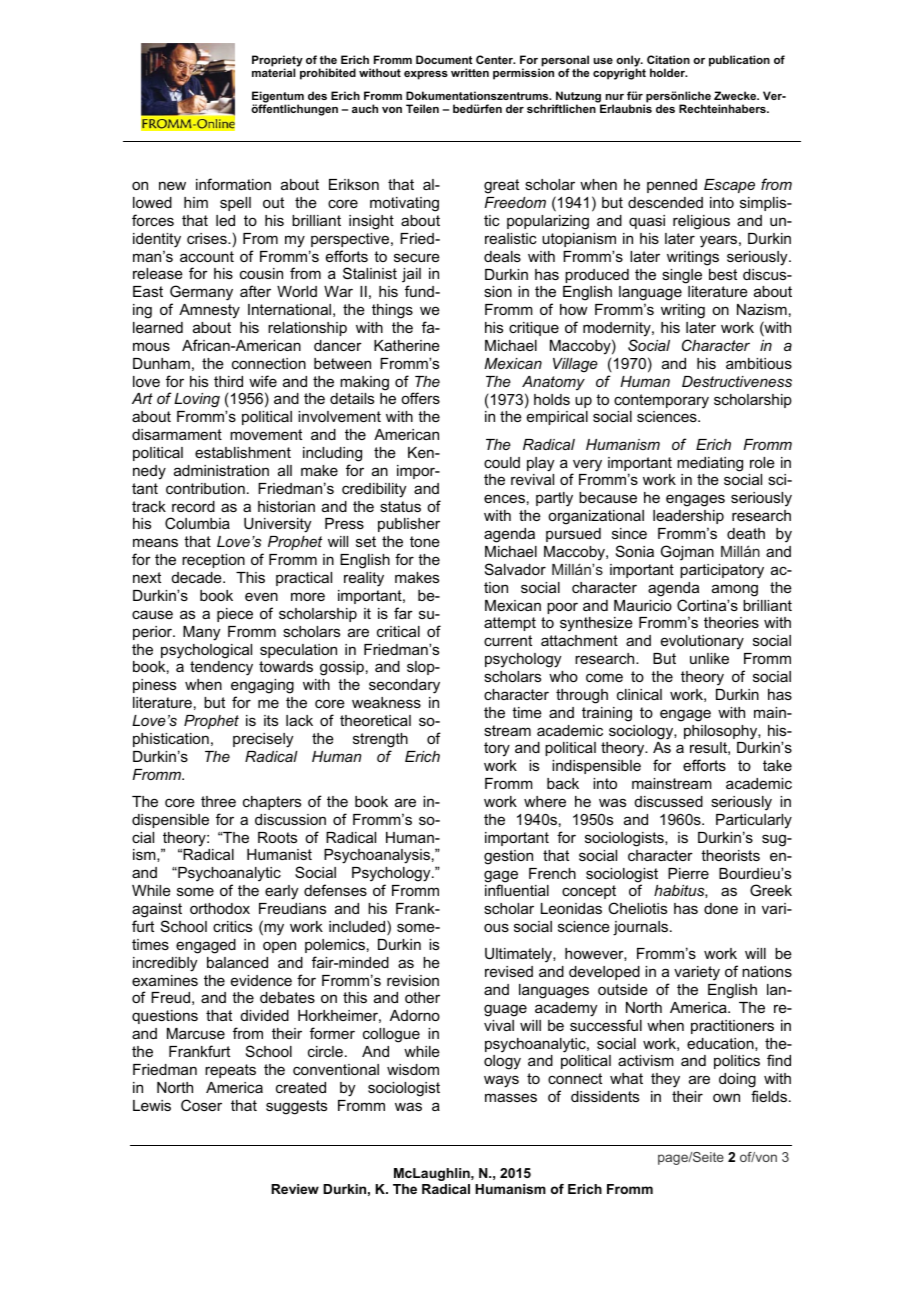 The image size is (924, 1308). What do you see at coordinates (754, 821) in the screenshot?
I see `Particularly` at bounding box center [754, 821].
